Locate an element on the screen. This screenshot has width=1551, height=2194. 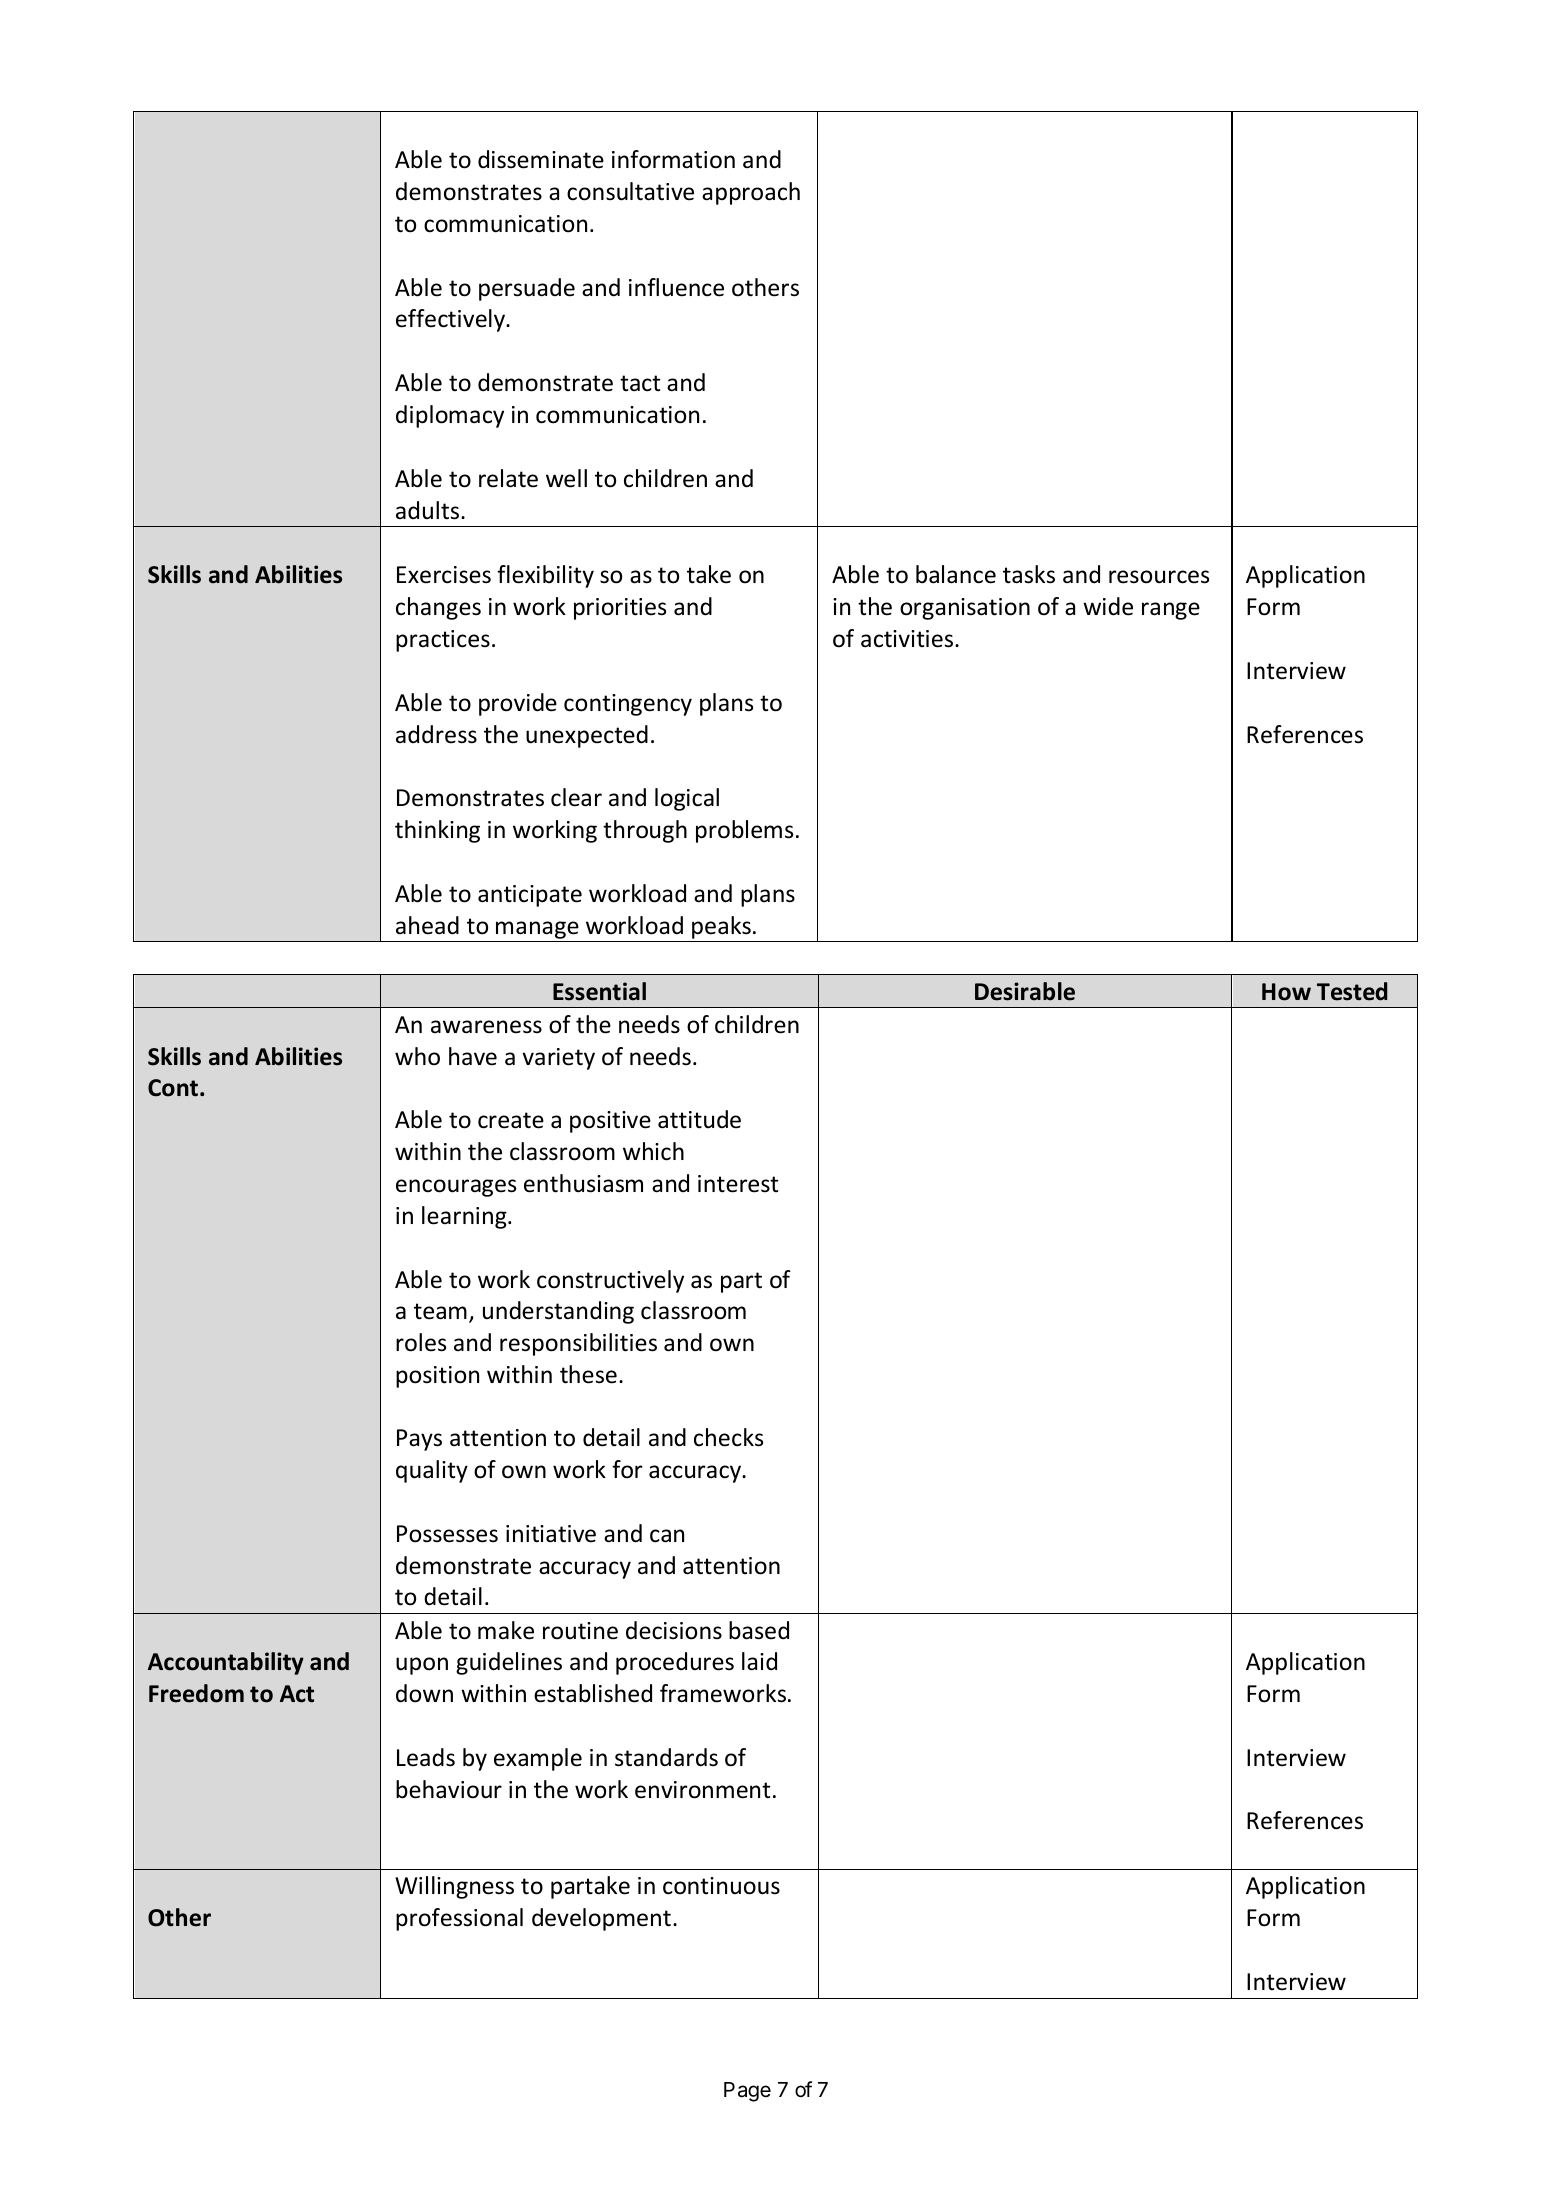
activities is located at coordinates (908, 639).
